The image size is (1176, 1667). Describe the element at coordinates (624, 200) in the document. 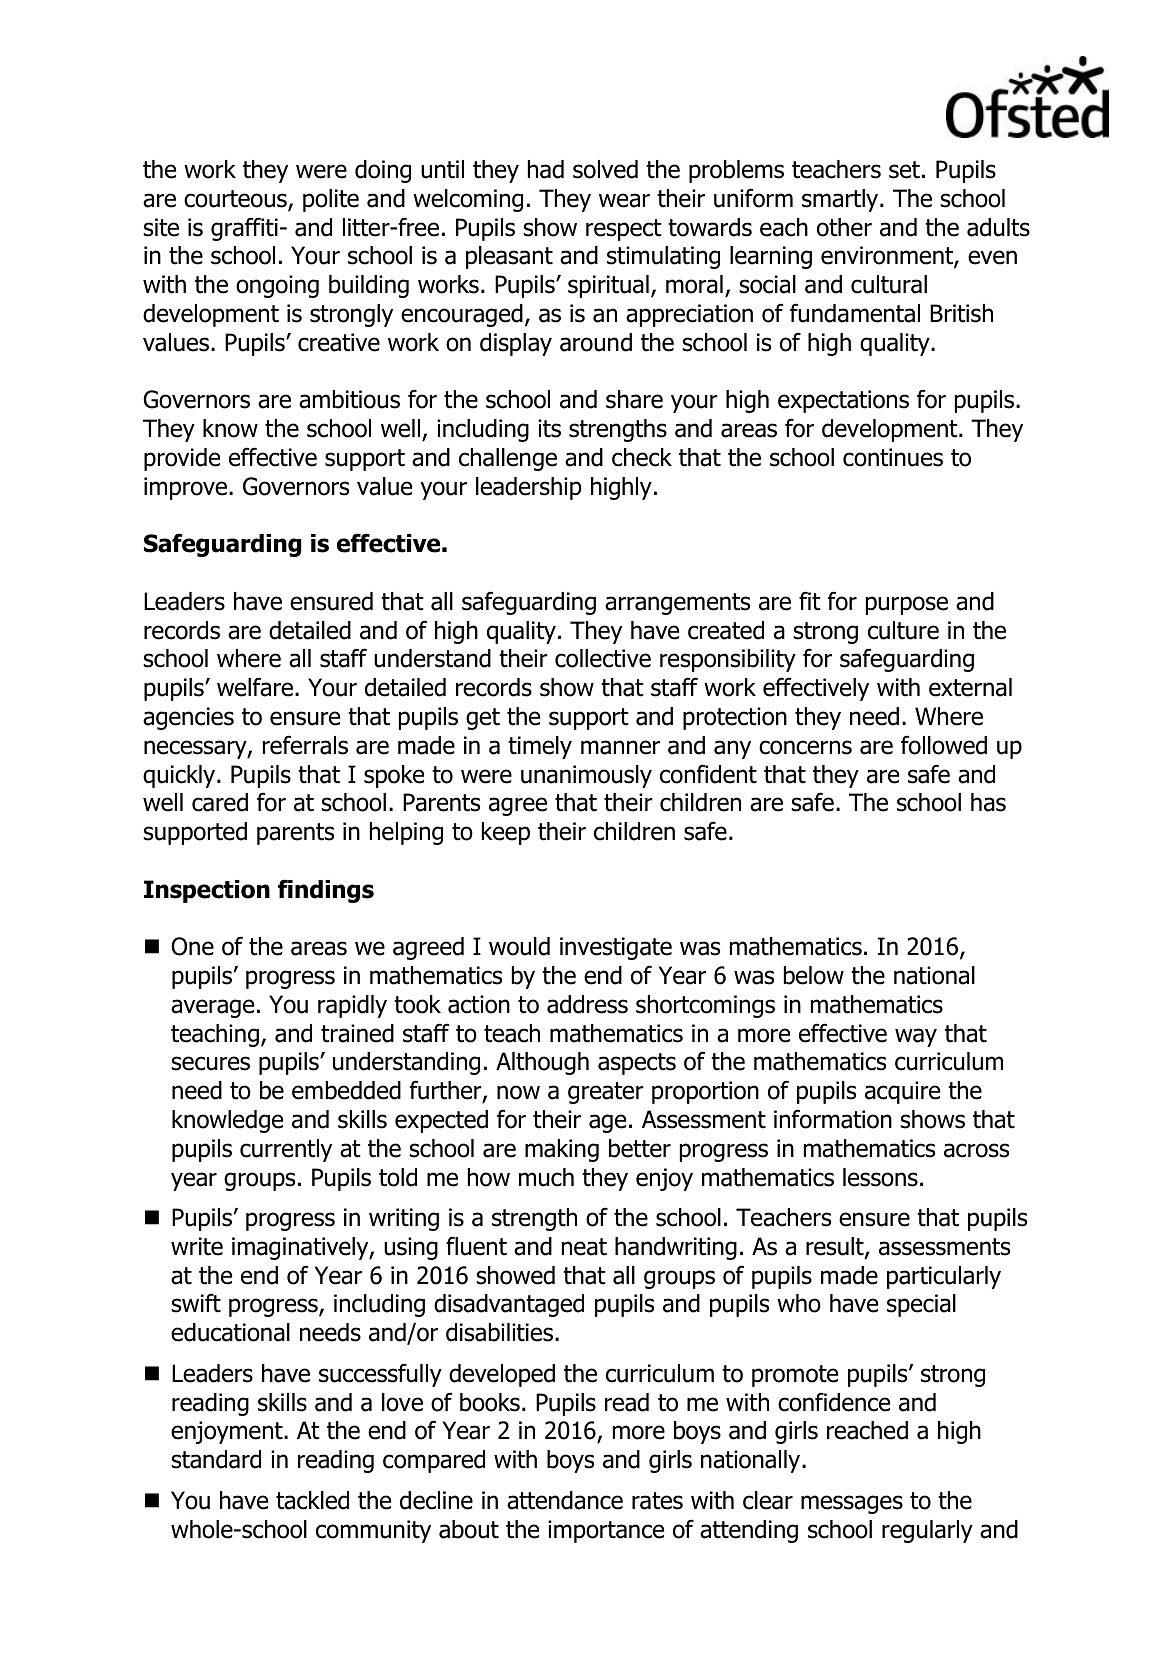

I see `wear` at that location.
